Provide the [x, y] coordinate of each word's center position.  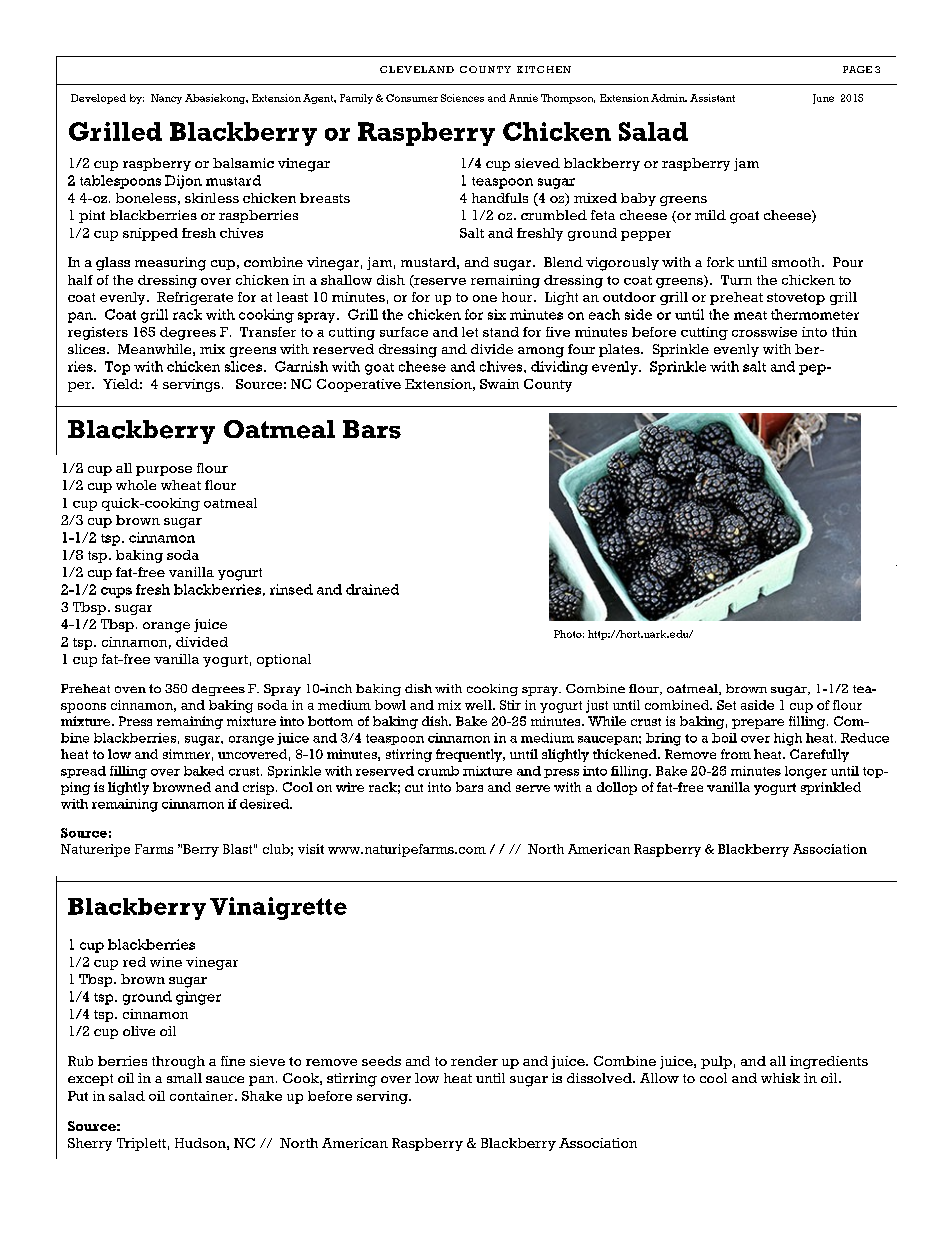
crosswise [764, 332]
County [548, 385]
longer [806, 772]
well [479, 705]
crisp [258, 788]
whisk [780, 1078]
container [203, 1096]
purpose [164, 471]
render [474, 1061]
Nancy [166, 99]
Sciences [462, 98]
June [823, 99]
